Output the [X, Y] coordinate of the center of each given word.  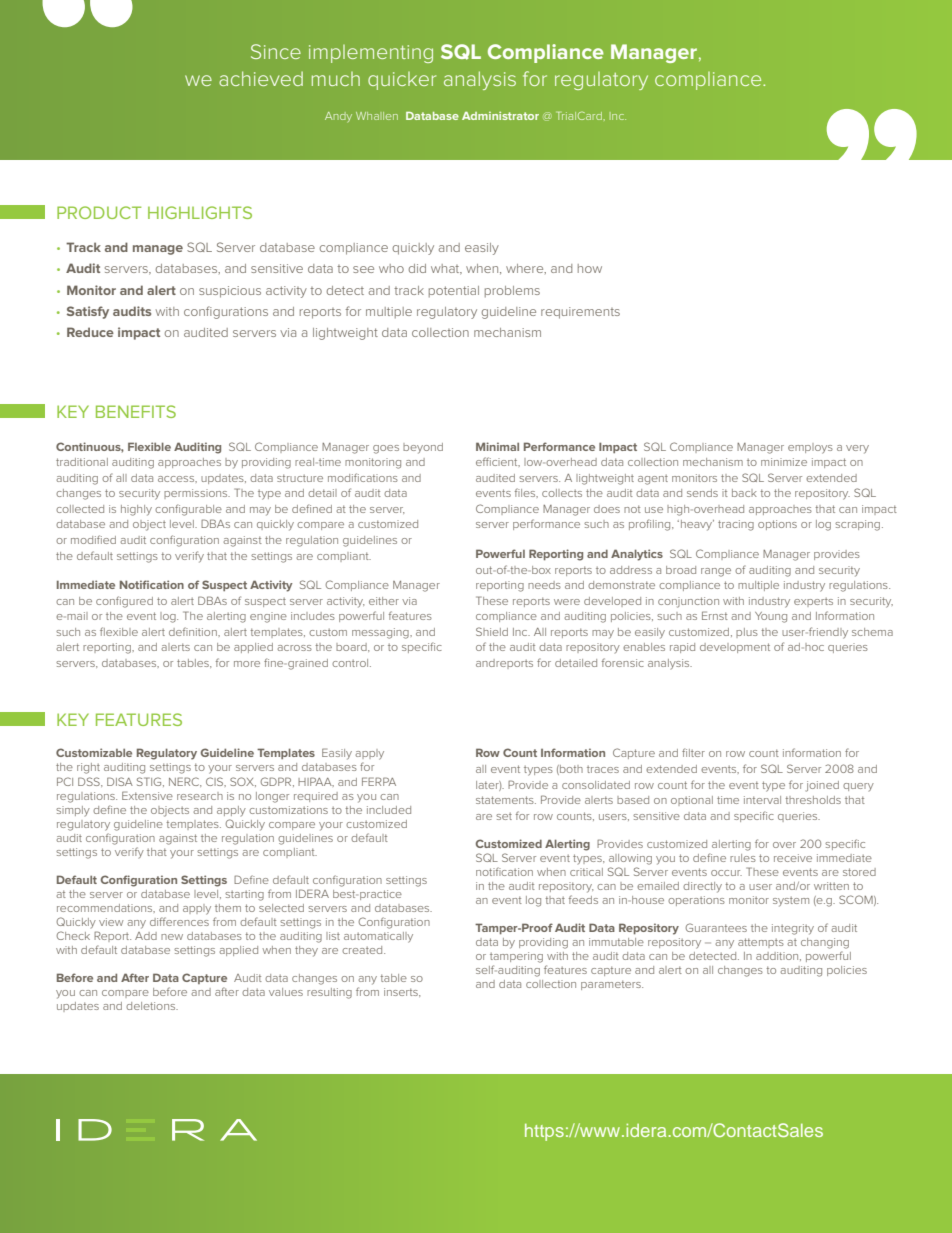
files [526, 493]
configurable [188, 510]
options [777, 525]
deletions [152, 1006]
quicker [402, 81]
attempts [761, 943]
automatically [378, 937]
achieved [261, 78]
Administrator [500, 115]
